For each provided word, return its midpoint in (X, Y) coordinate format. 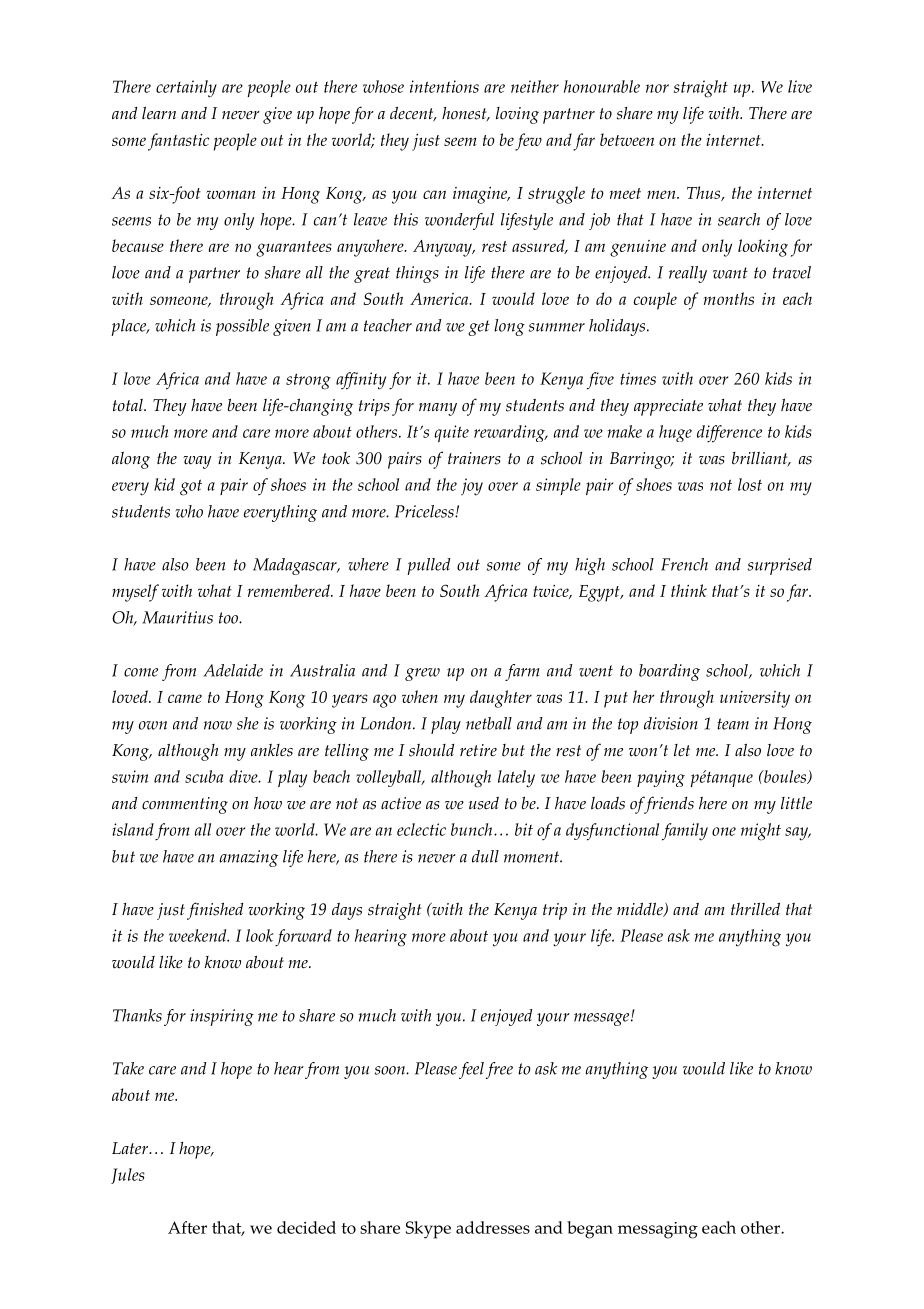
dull (485, 856)
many (438, 409)
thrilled (755, 909)
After (187, 1227)
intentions (444, 86)
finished (215, 911)
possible (242, 327)
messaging (658, 1230)
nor (657, 88)
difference (729, 434)
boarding (669, 672)
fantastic (178, 142)
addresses (493, 1227)
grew (422, 674)
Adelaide (233, 670)
